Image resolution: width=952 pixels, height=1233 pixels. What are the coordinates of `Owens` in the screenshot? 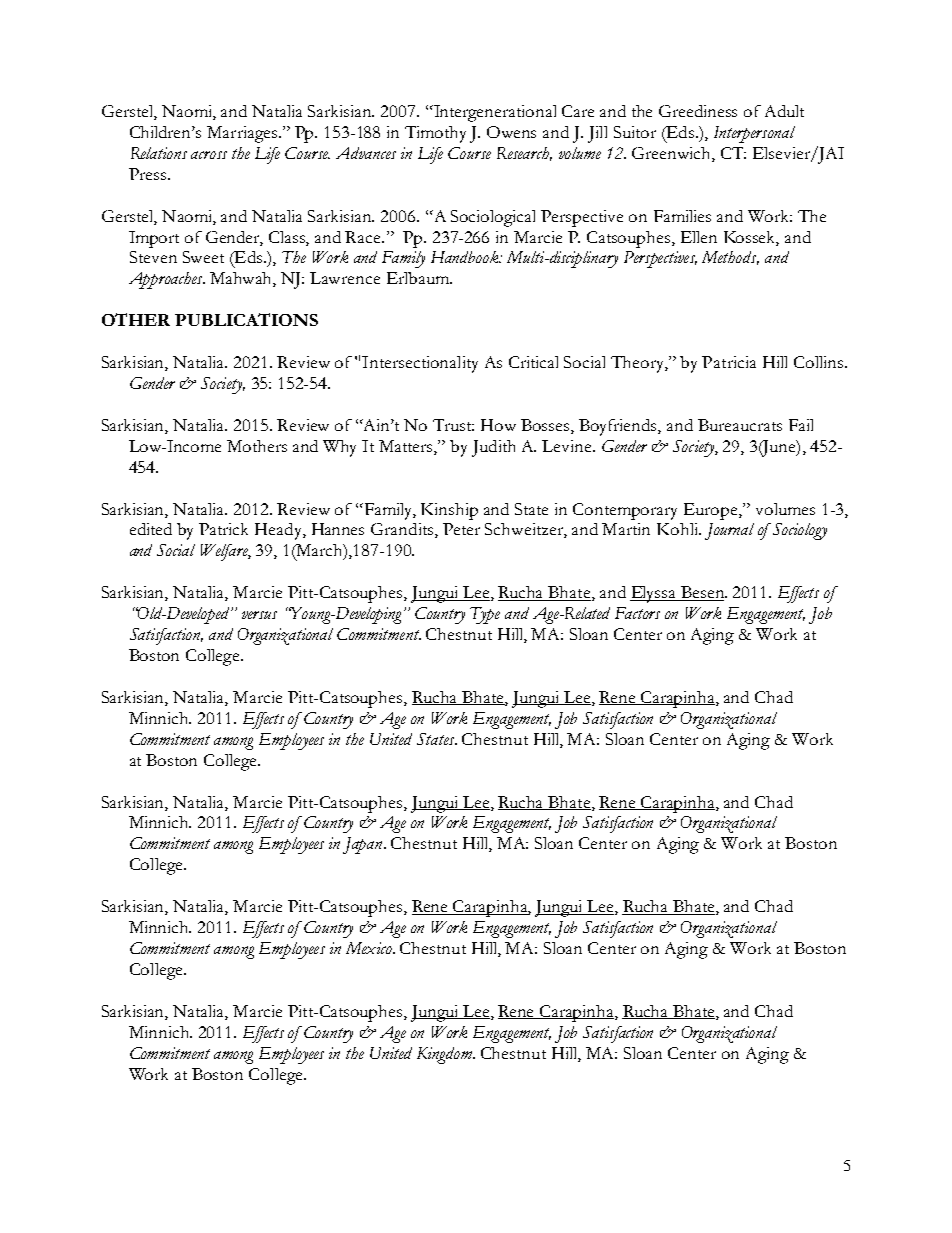 It's located at (511, 132).
